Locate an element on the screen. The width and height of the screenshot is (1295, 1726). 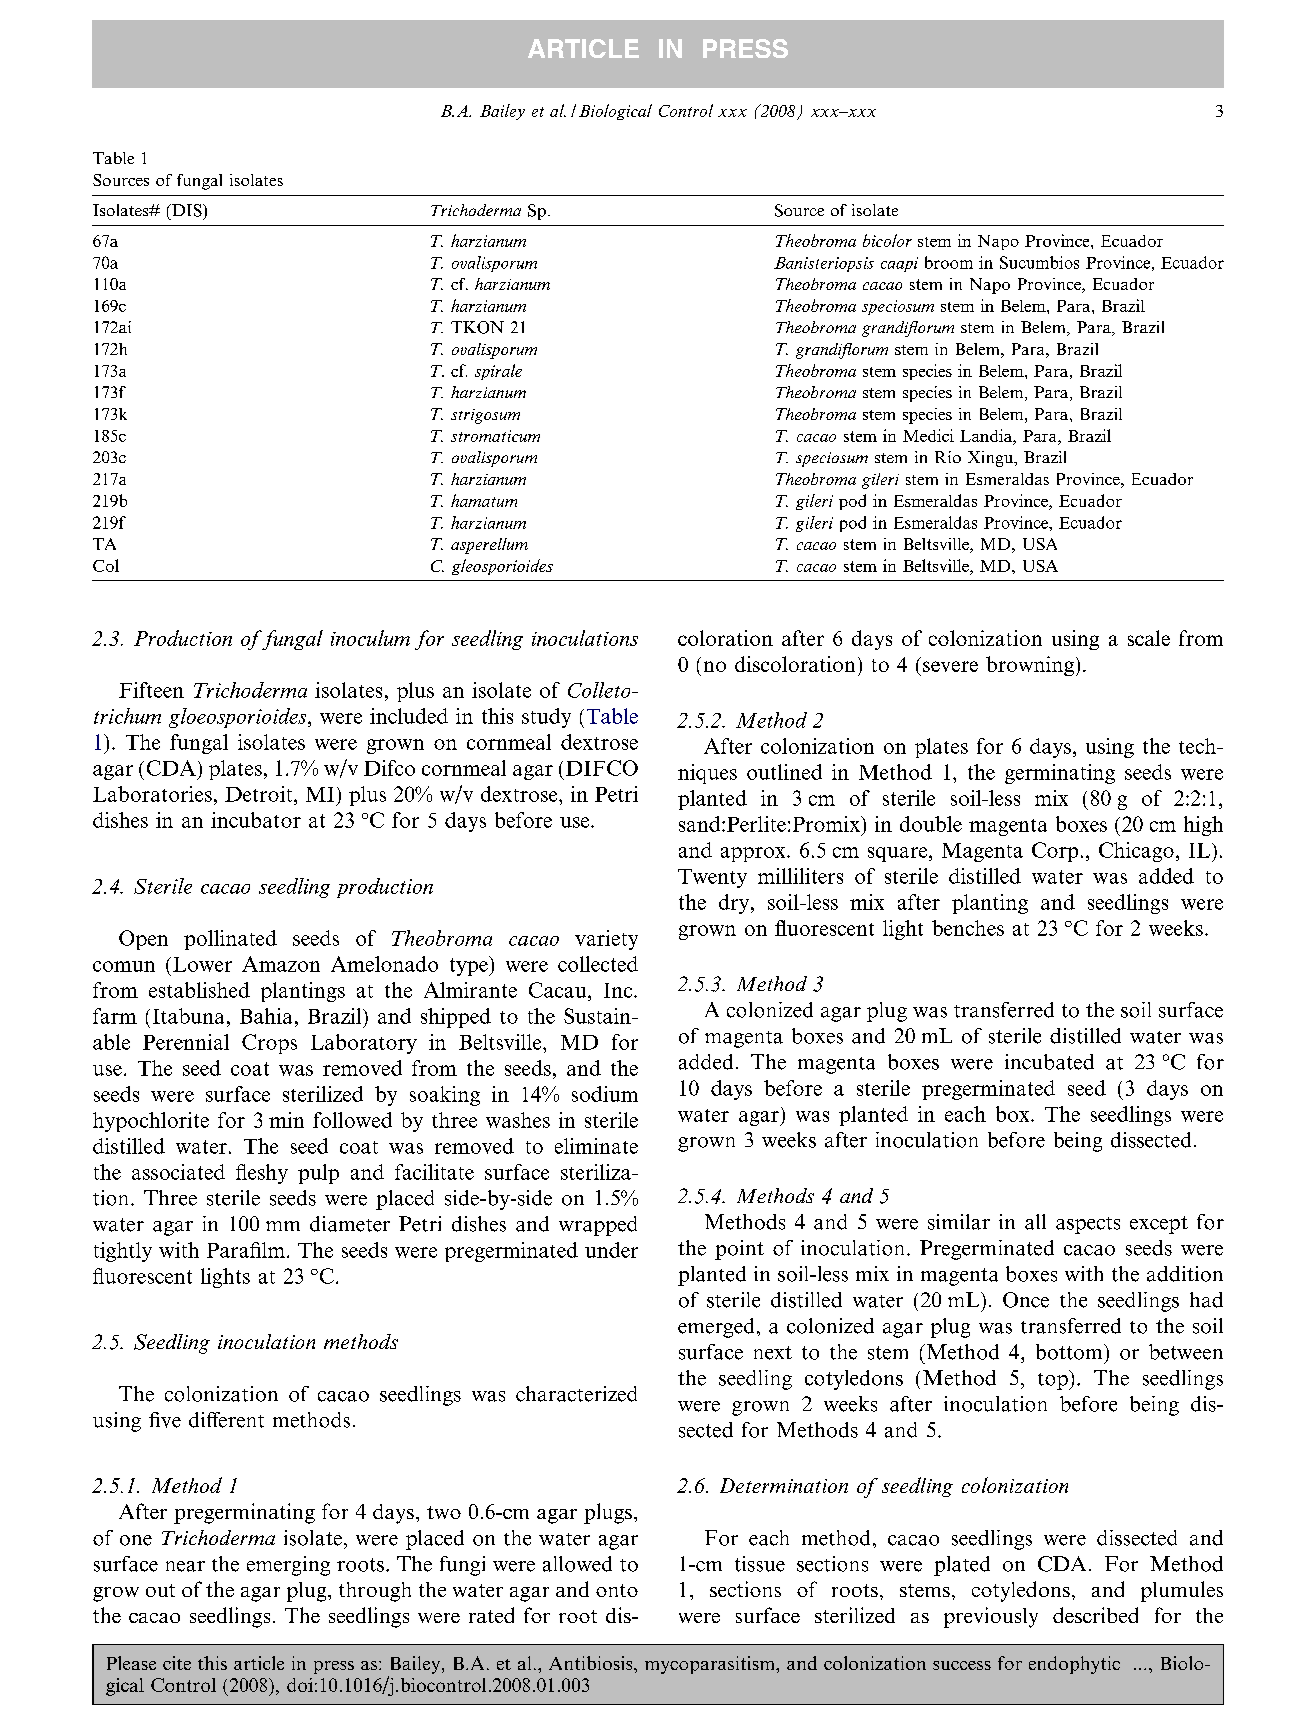
inoculum is located at coordinates (370, 638).
